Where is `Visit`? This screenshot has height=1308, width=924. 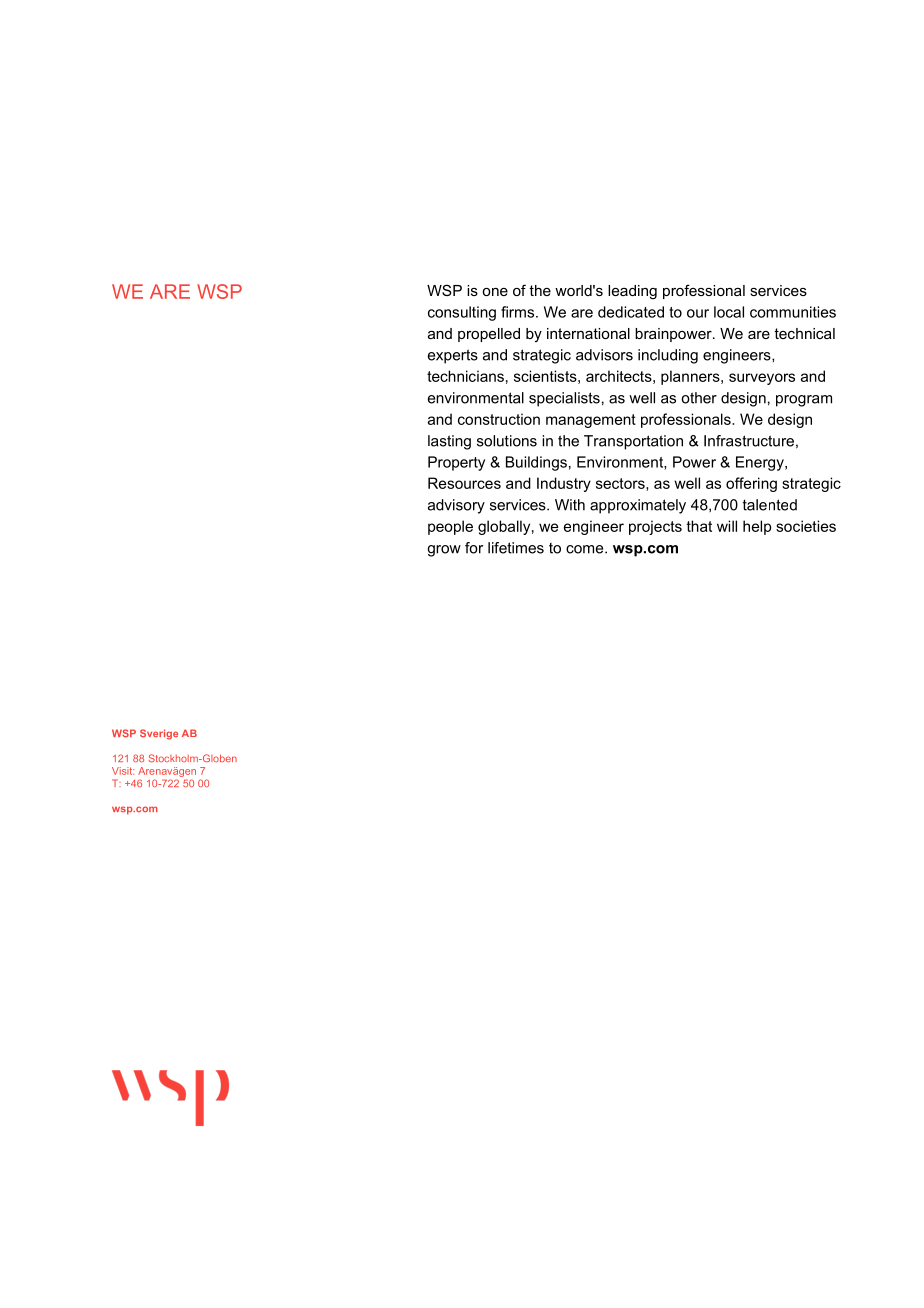
Visit is located at coordinates (123, 771).
